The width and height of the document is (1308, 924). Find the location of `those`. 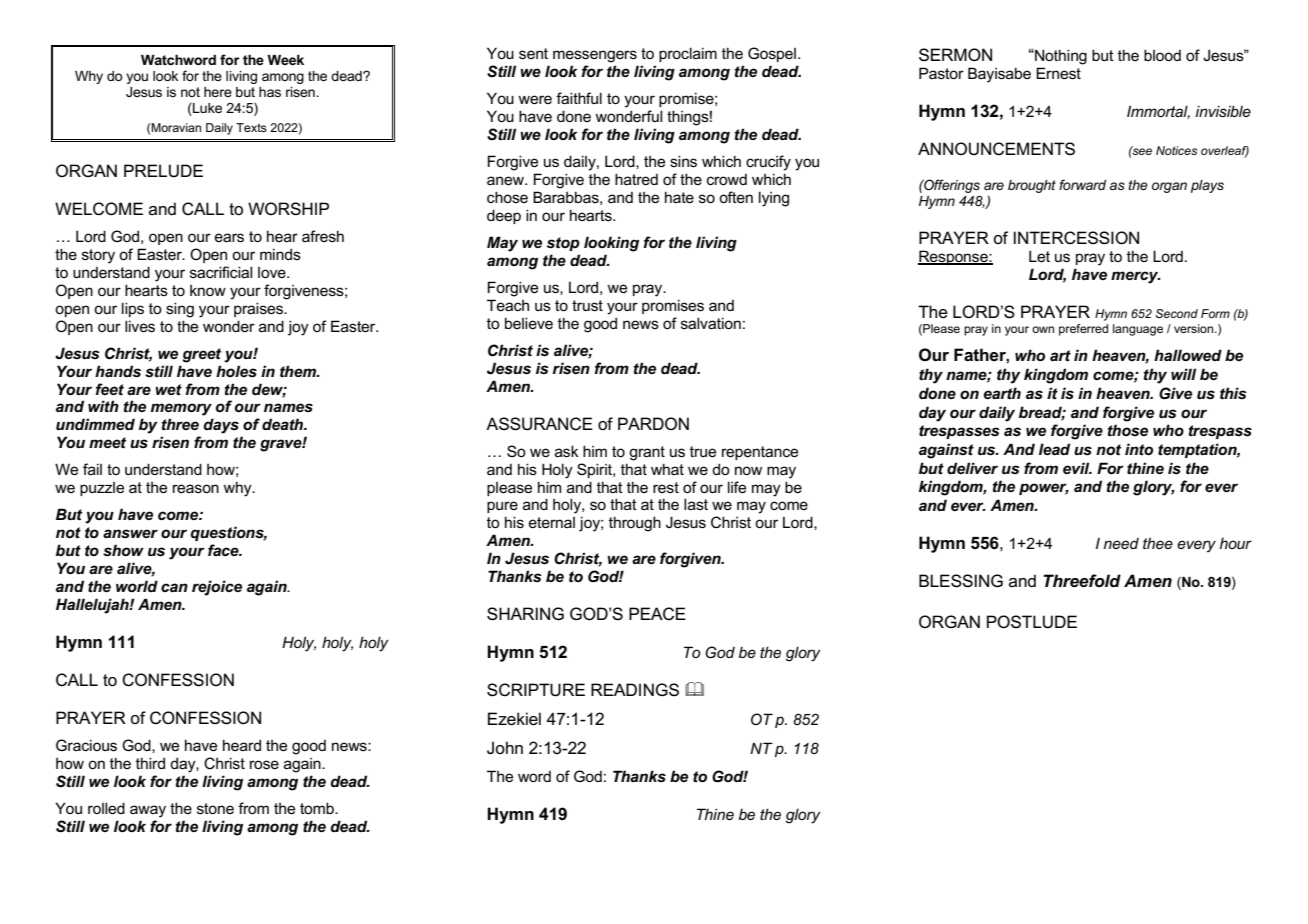

those is located at coordinates (1128, 430).
